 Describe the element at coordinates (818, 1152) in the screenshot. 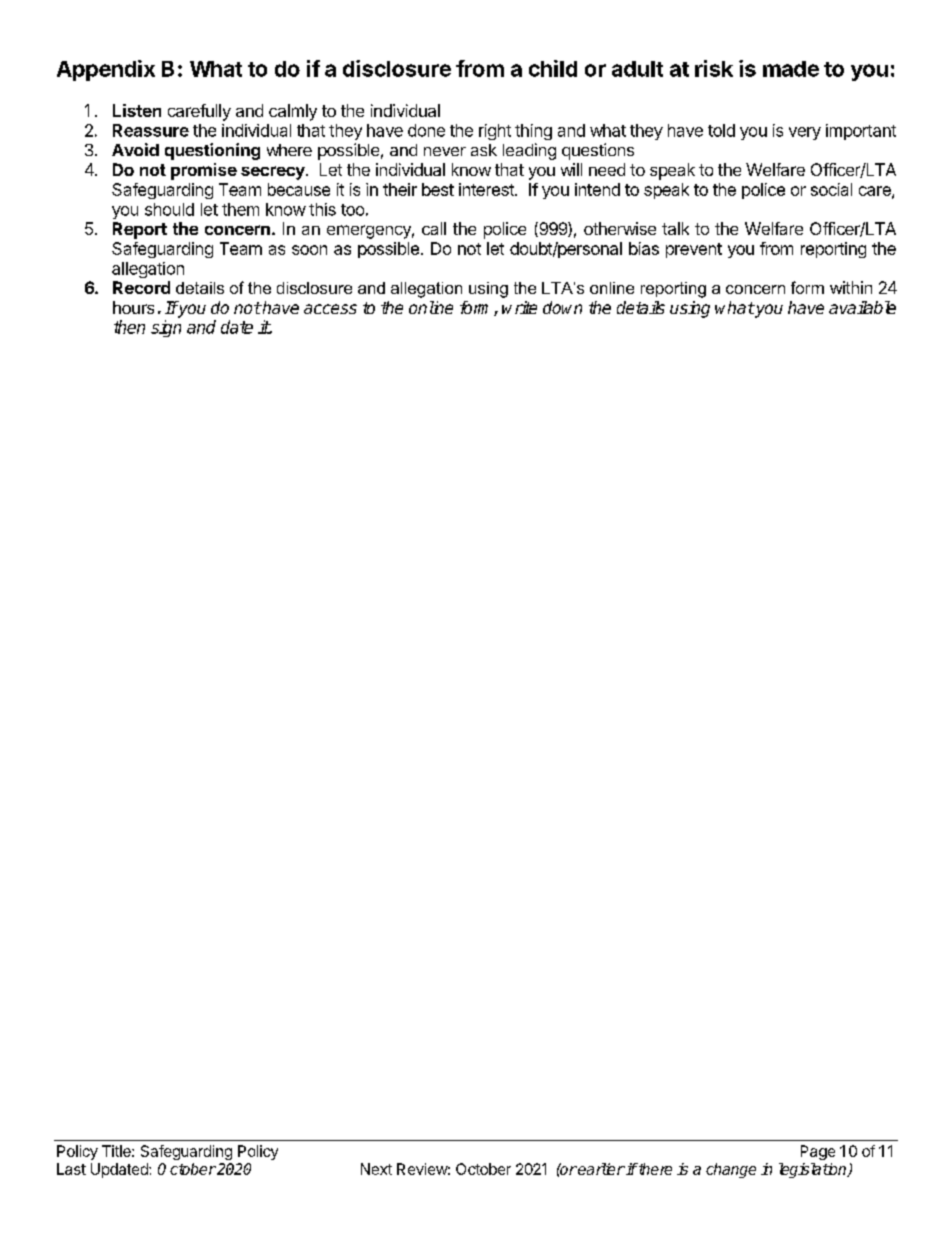

I see `Page` at that location.
